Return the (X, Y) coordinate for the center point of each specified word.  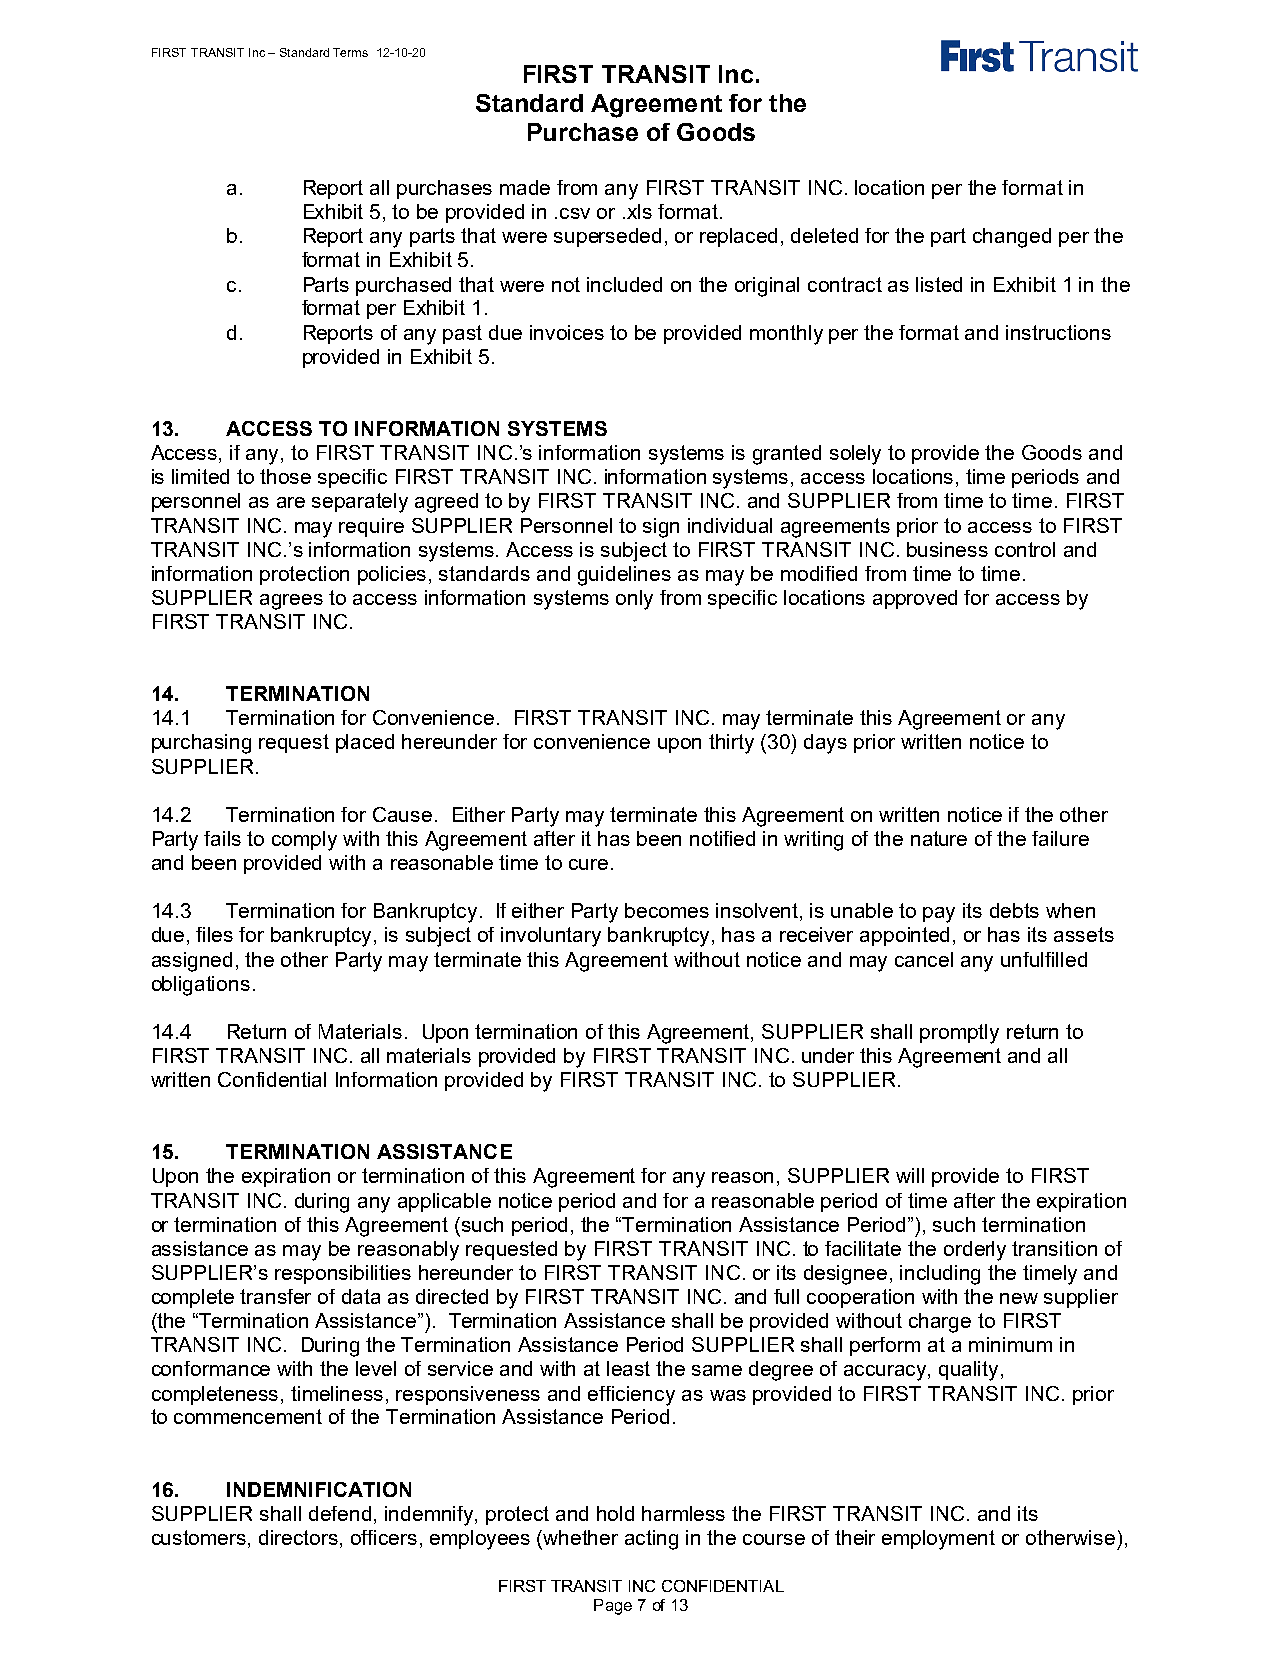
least (628, 1368)
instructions (1058, 332)
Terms (350, 52)
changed (1012, 238)
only (634, 600)
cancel (924, 959)
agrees (291, 602)
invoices (567, 332)
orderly (975, 1251)
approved (915, 599)
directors (300, 1539)
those (285, 476)
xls (639, 211)
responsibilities (343, 1274)
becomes (667, 910)
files (214, 934)
